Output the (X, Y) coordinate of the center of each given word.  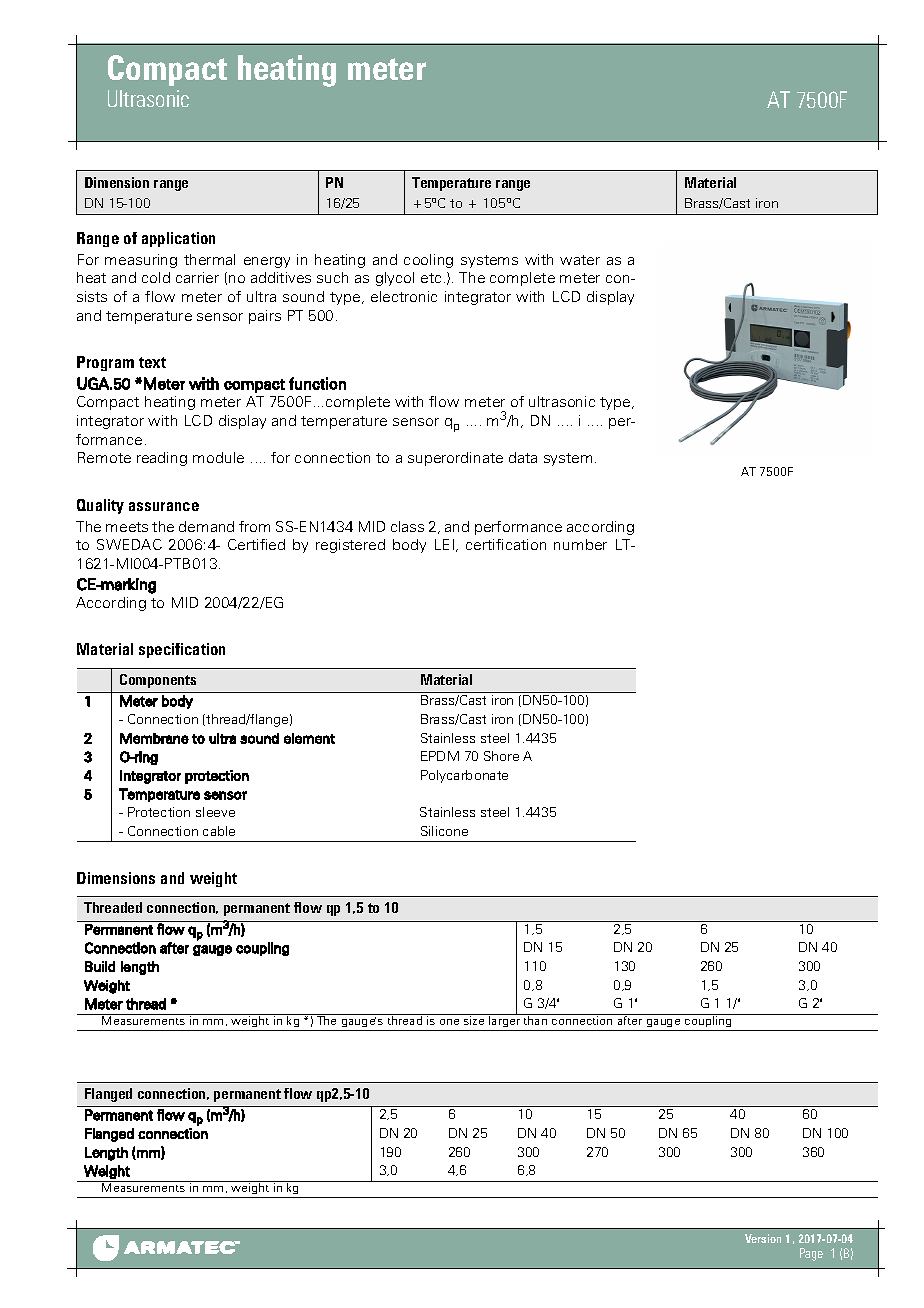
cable (219, 831)
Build (100, 966)
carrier (197, 277)
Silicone (444, 831)
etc (431, 278)
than (535, 1020)
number (580, 544)
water (580, 260)
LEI (444, 544)
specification (182, 650)
